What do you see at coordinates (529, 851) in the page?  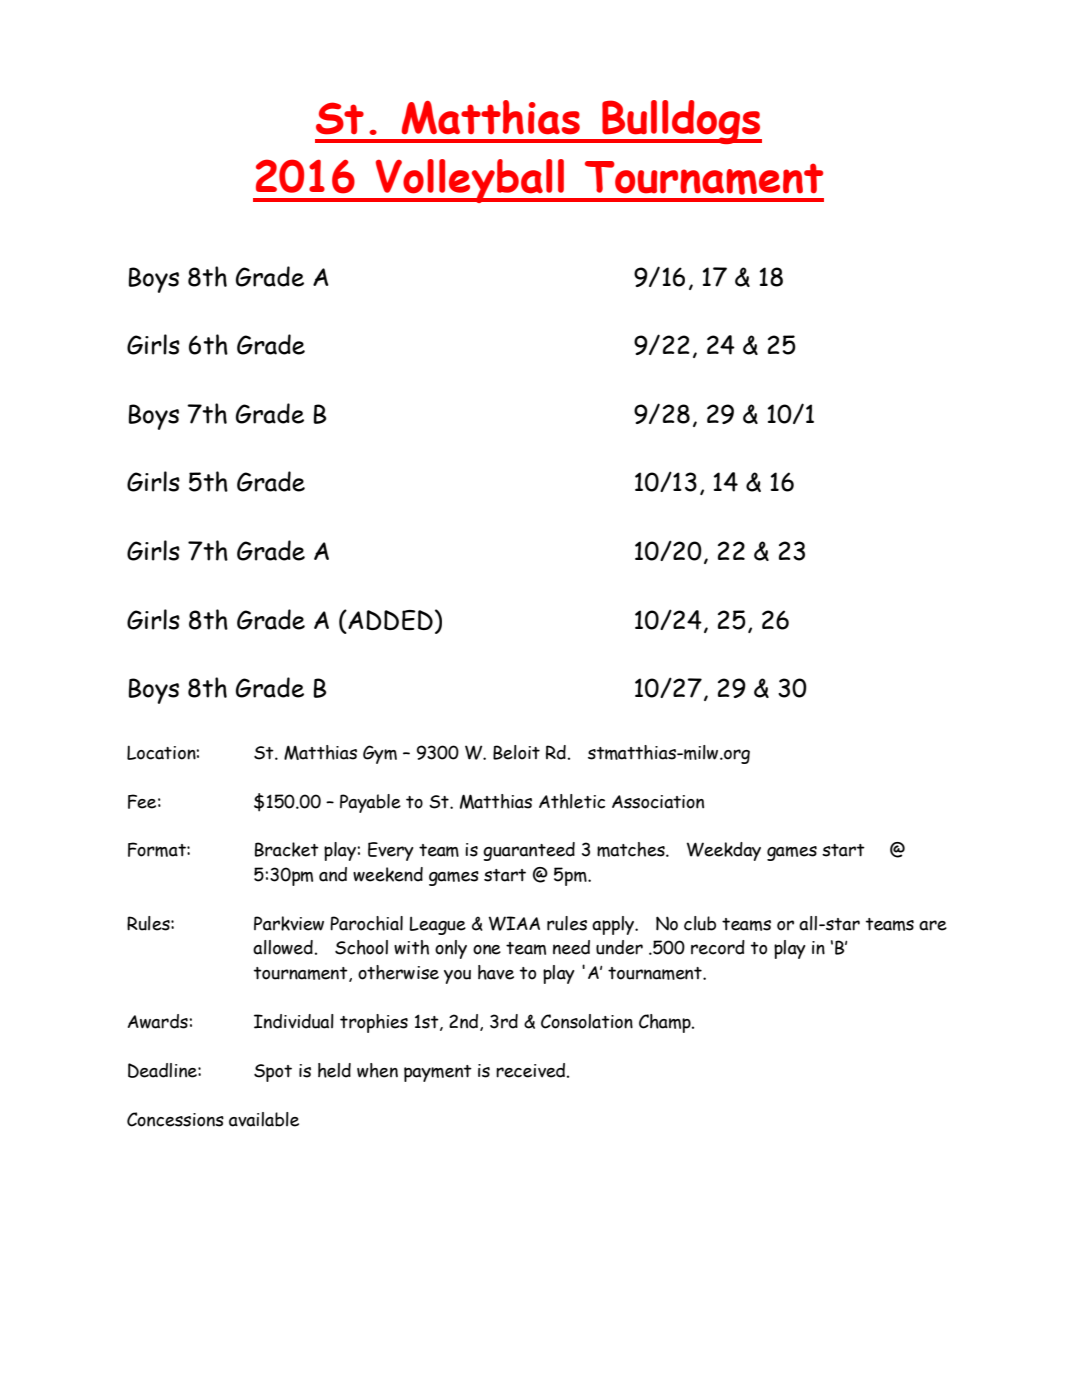 I see `guaranteed` at bounding box center [529, 851].
